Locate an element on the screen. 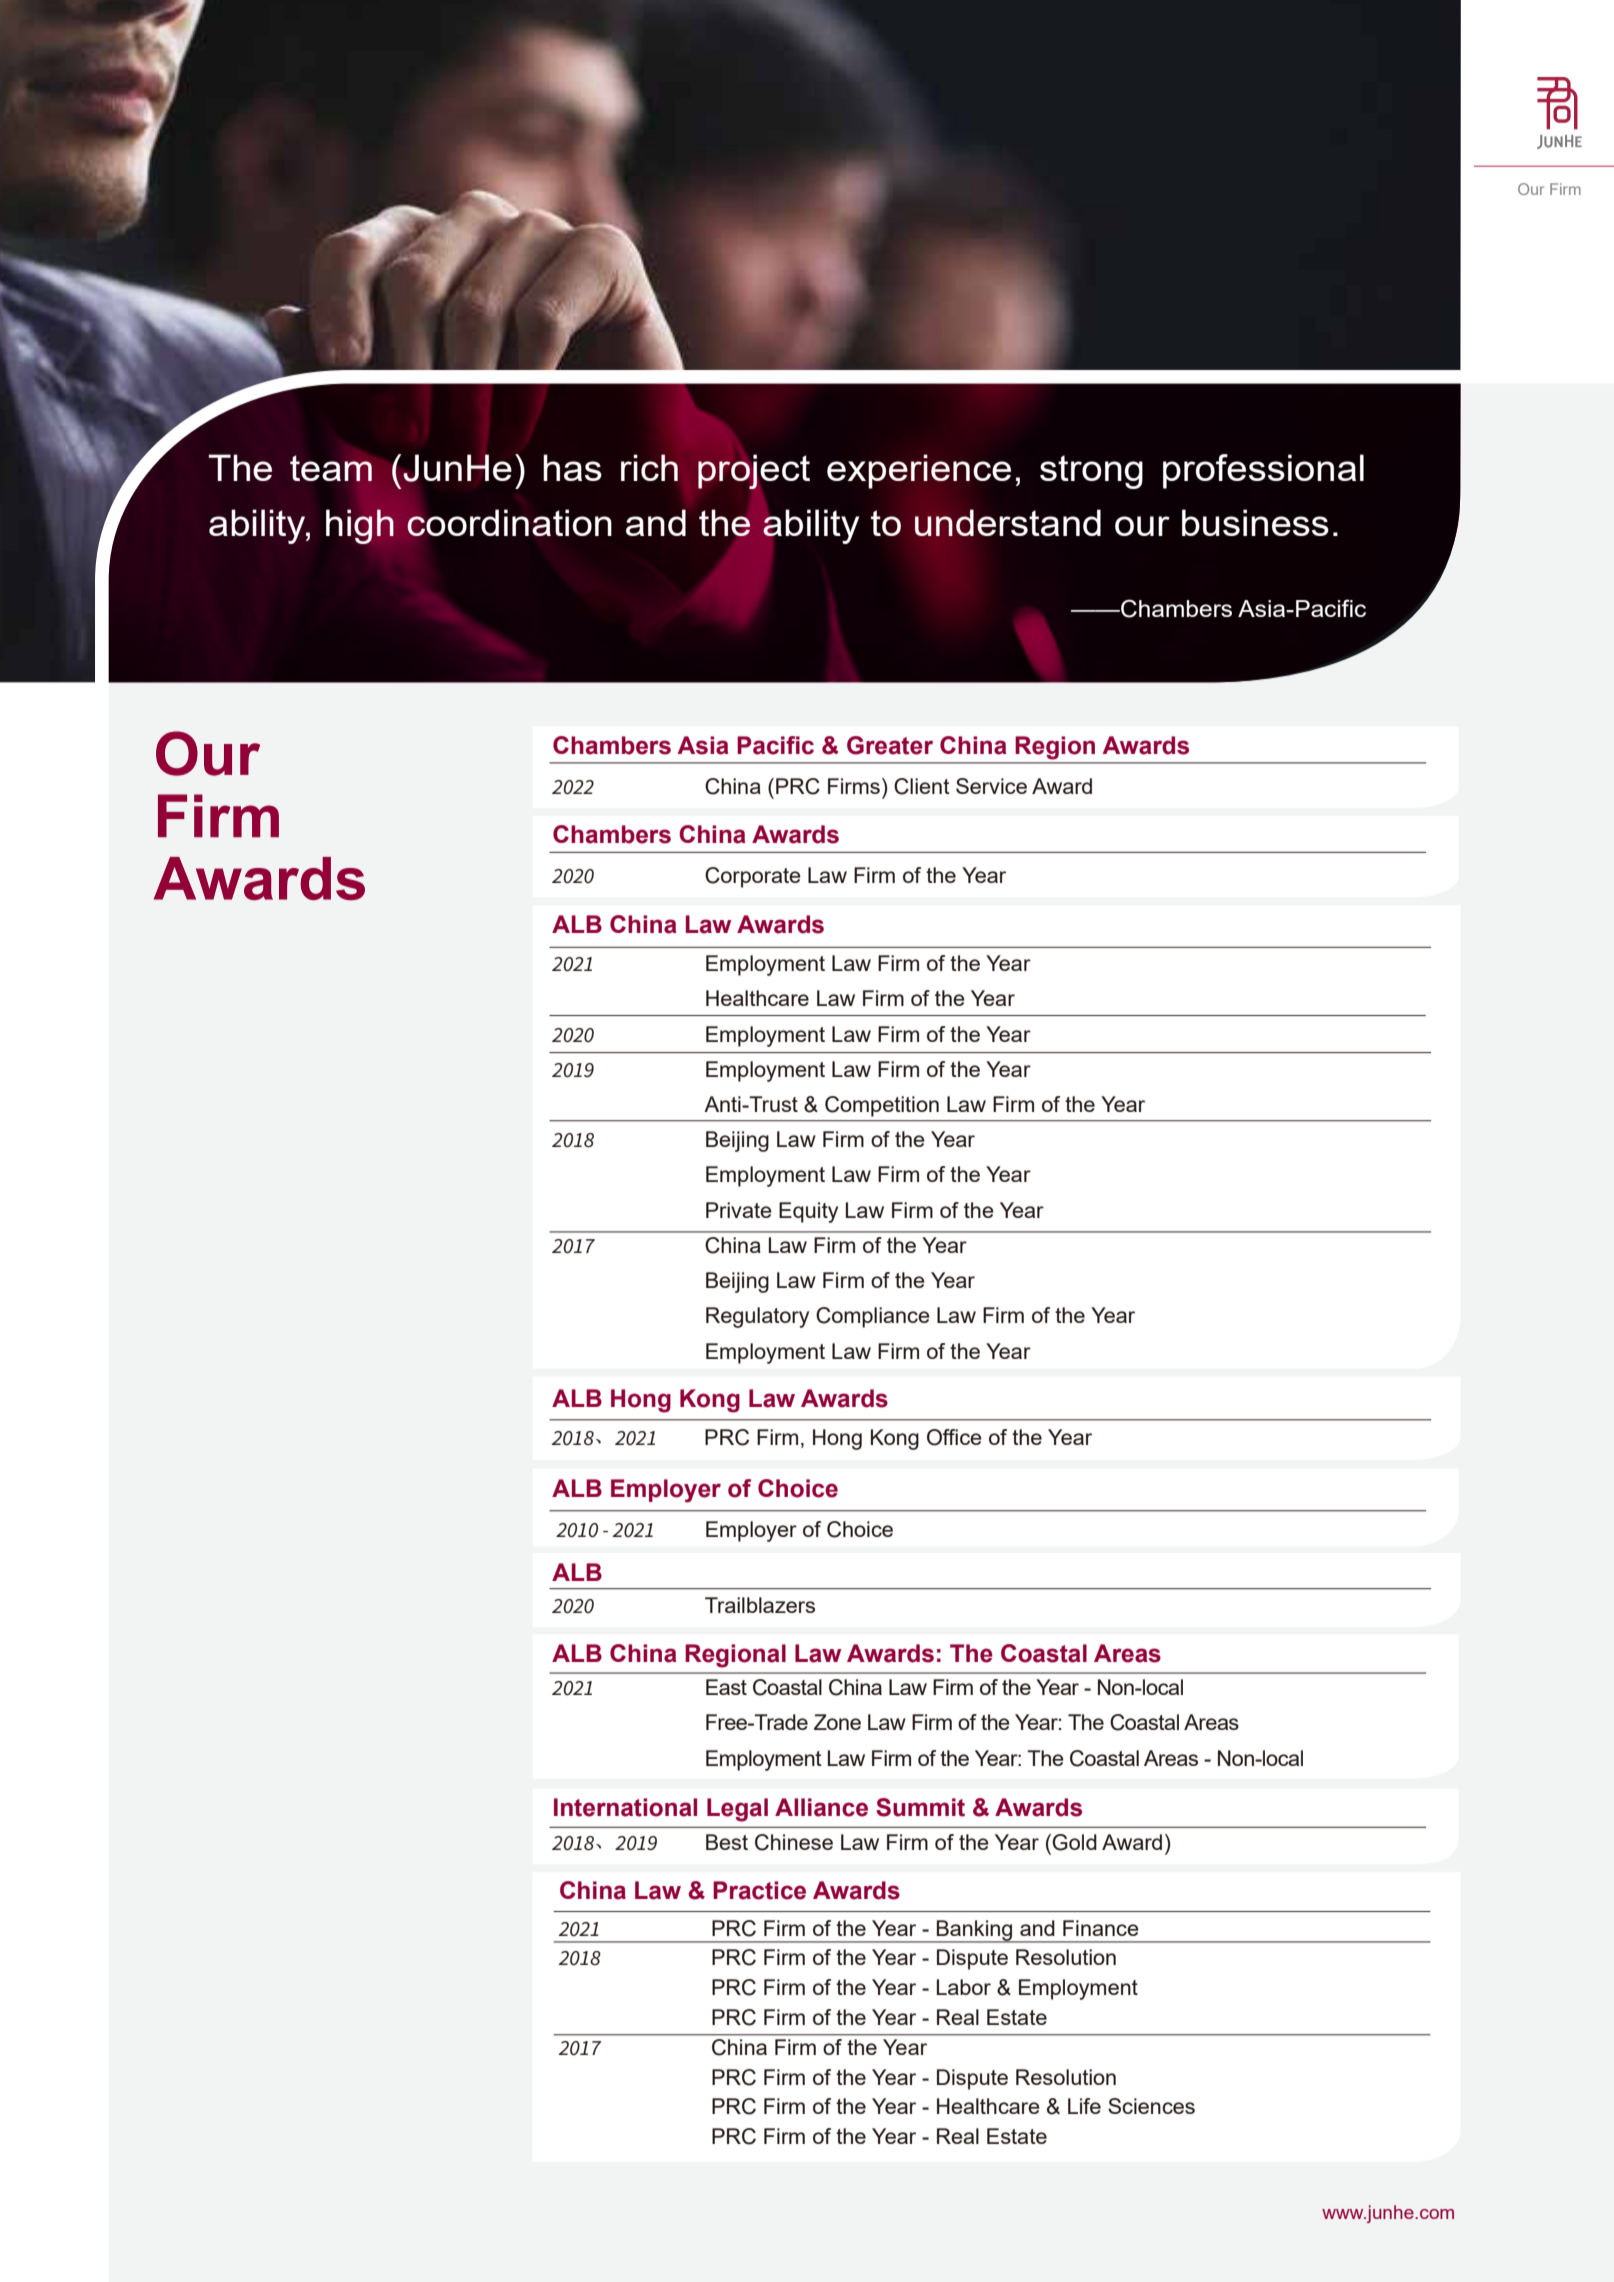 The image size is (1614, 2282). Practice is located at coordinates (759, 1890).
